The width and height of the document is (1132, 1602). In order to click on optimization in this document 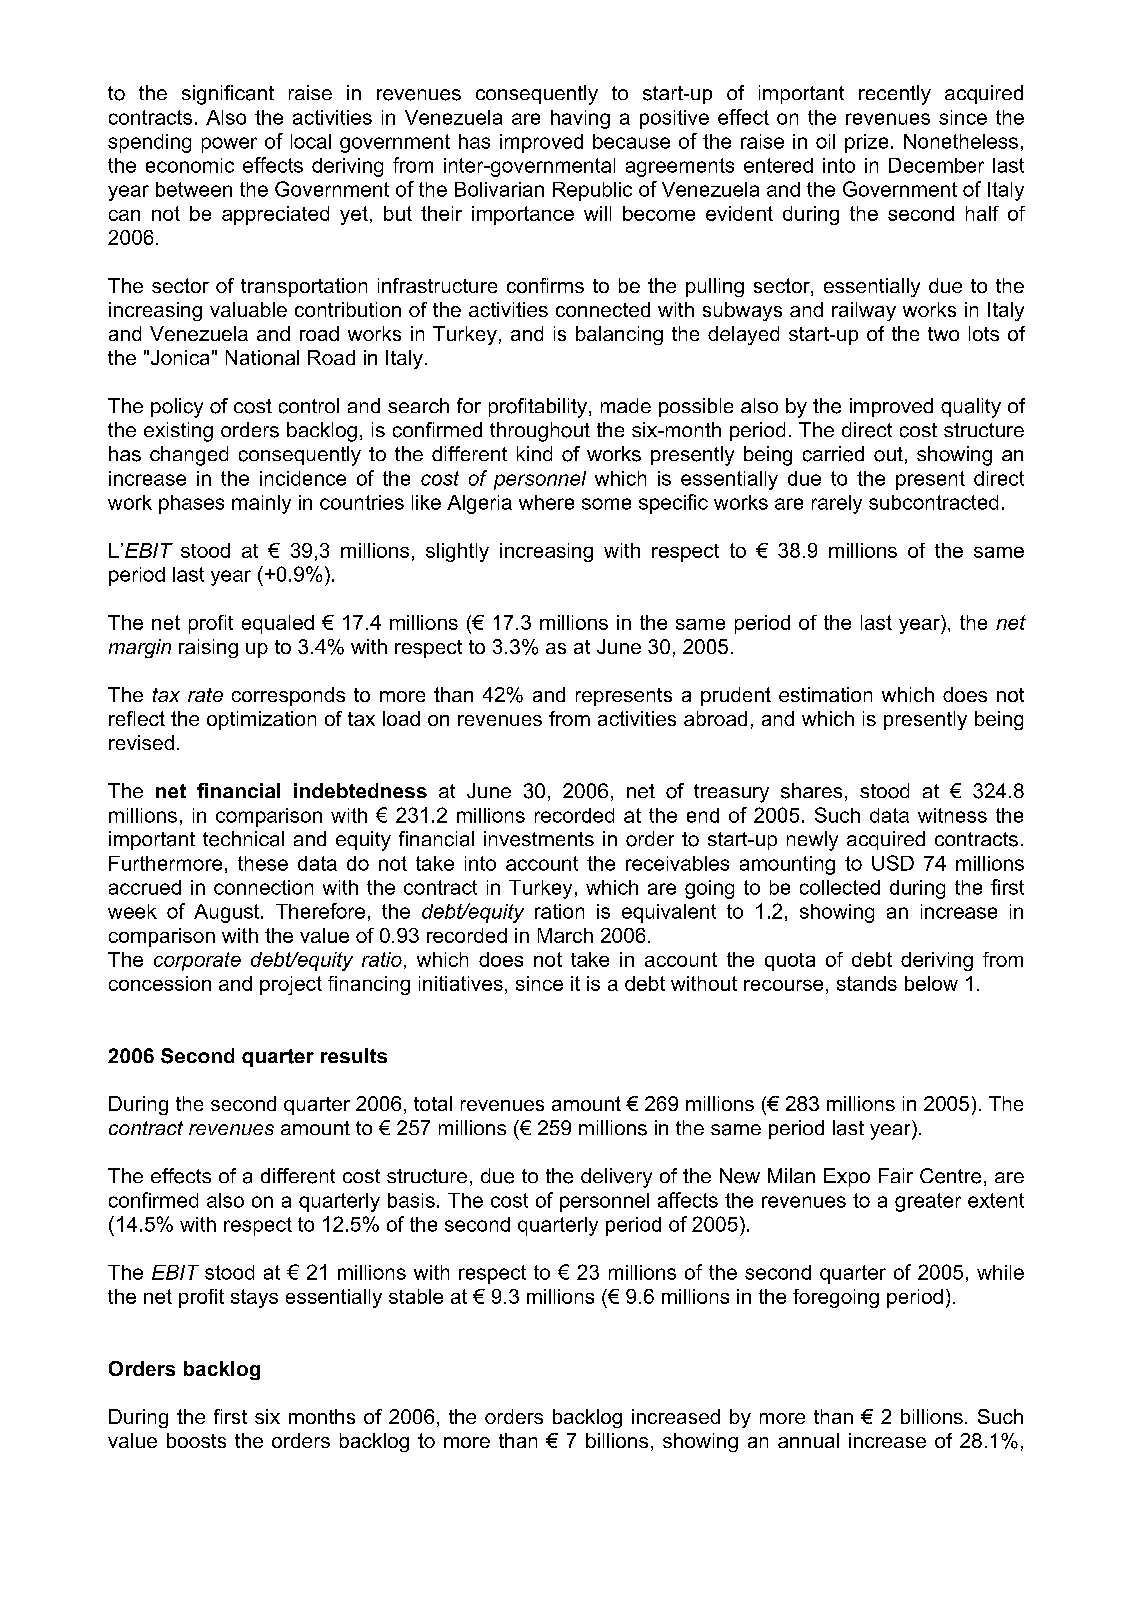, I will do `click(261, 720)`.
